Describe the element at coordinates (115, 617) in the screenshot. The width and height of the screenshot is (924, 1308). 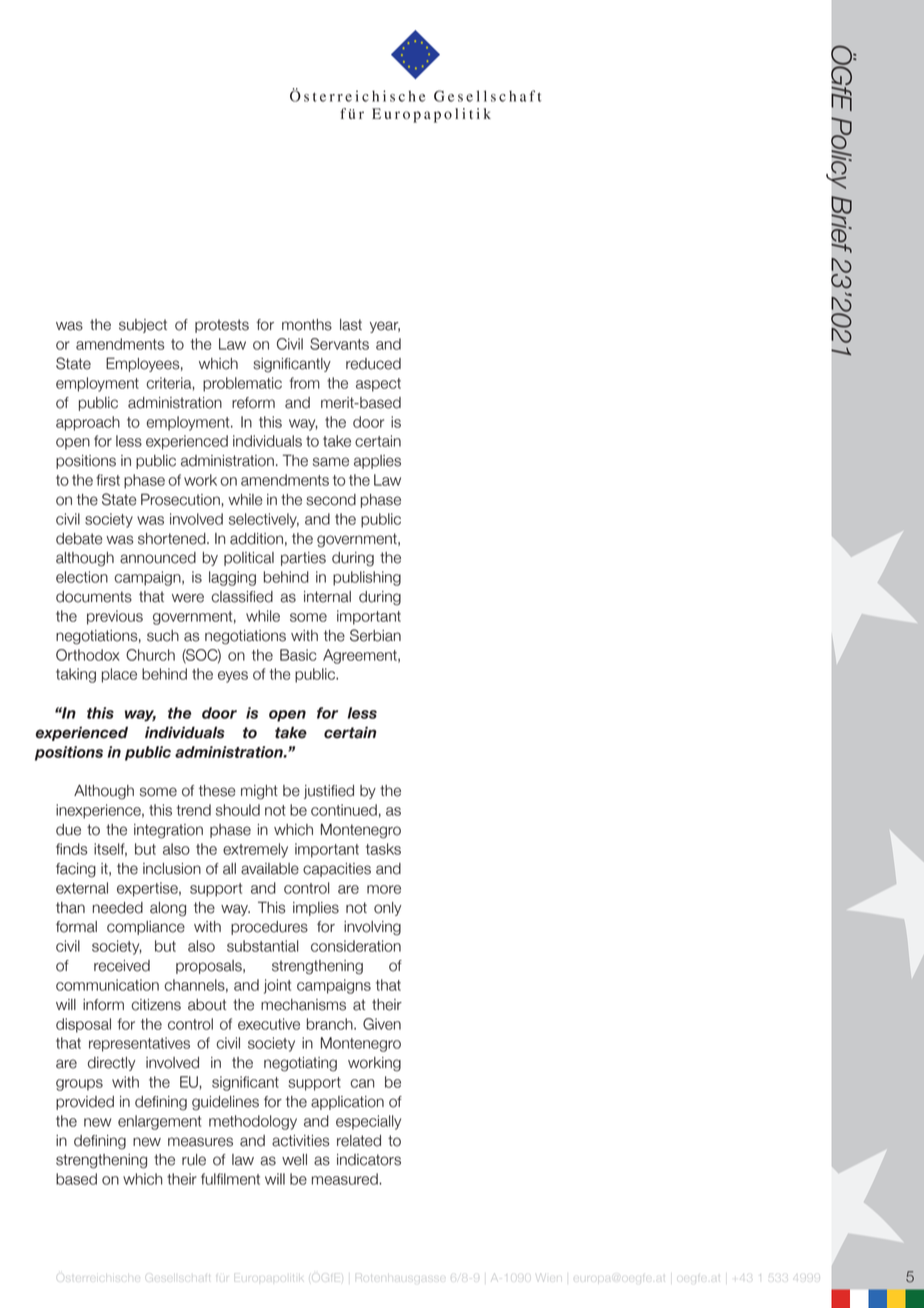
I see `previous` at that location.
